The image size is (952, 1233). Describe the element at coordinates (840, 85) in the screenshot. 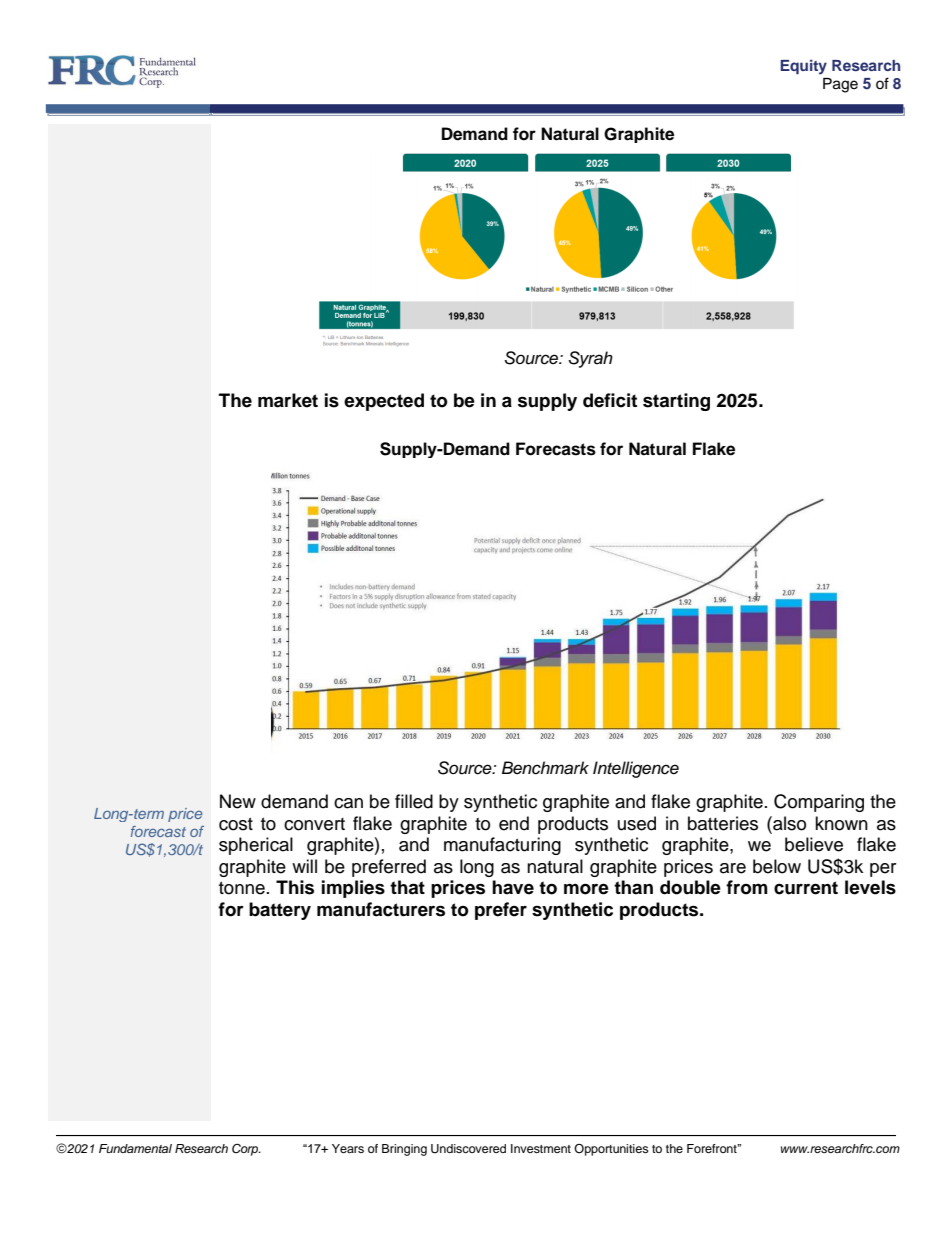

I see `Page` at that location.
